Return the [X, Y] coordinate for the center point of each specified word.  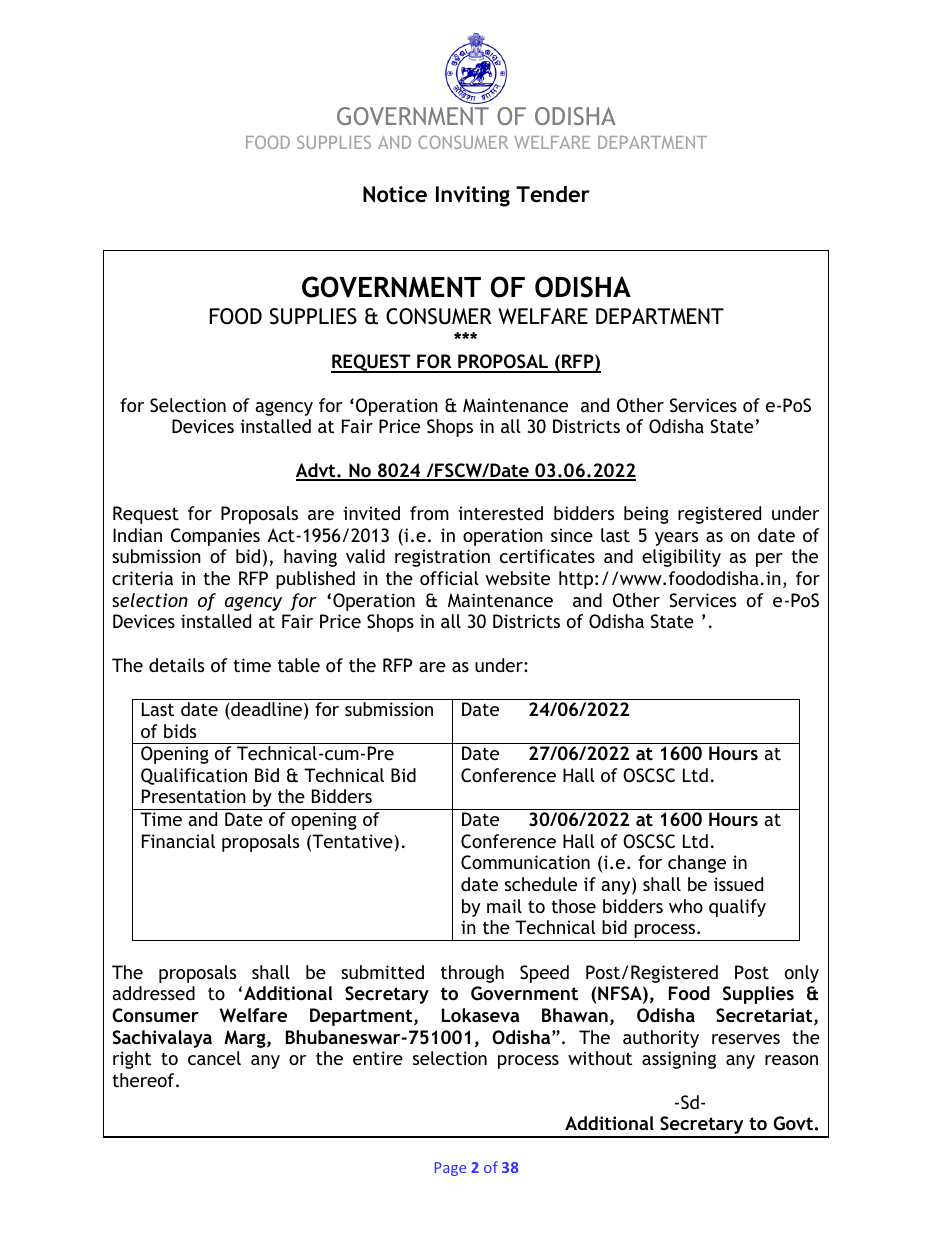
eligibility [681, 558]
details [176, 665]
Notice [395, 194]
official [449, 578]
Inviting [473, 196]
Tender [553, 194]
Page [450, 1169]
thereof [144, 1080]
